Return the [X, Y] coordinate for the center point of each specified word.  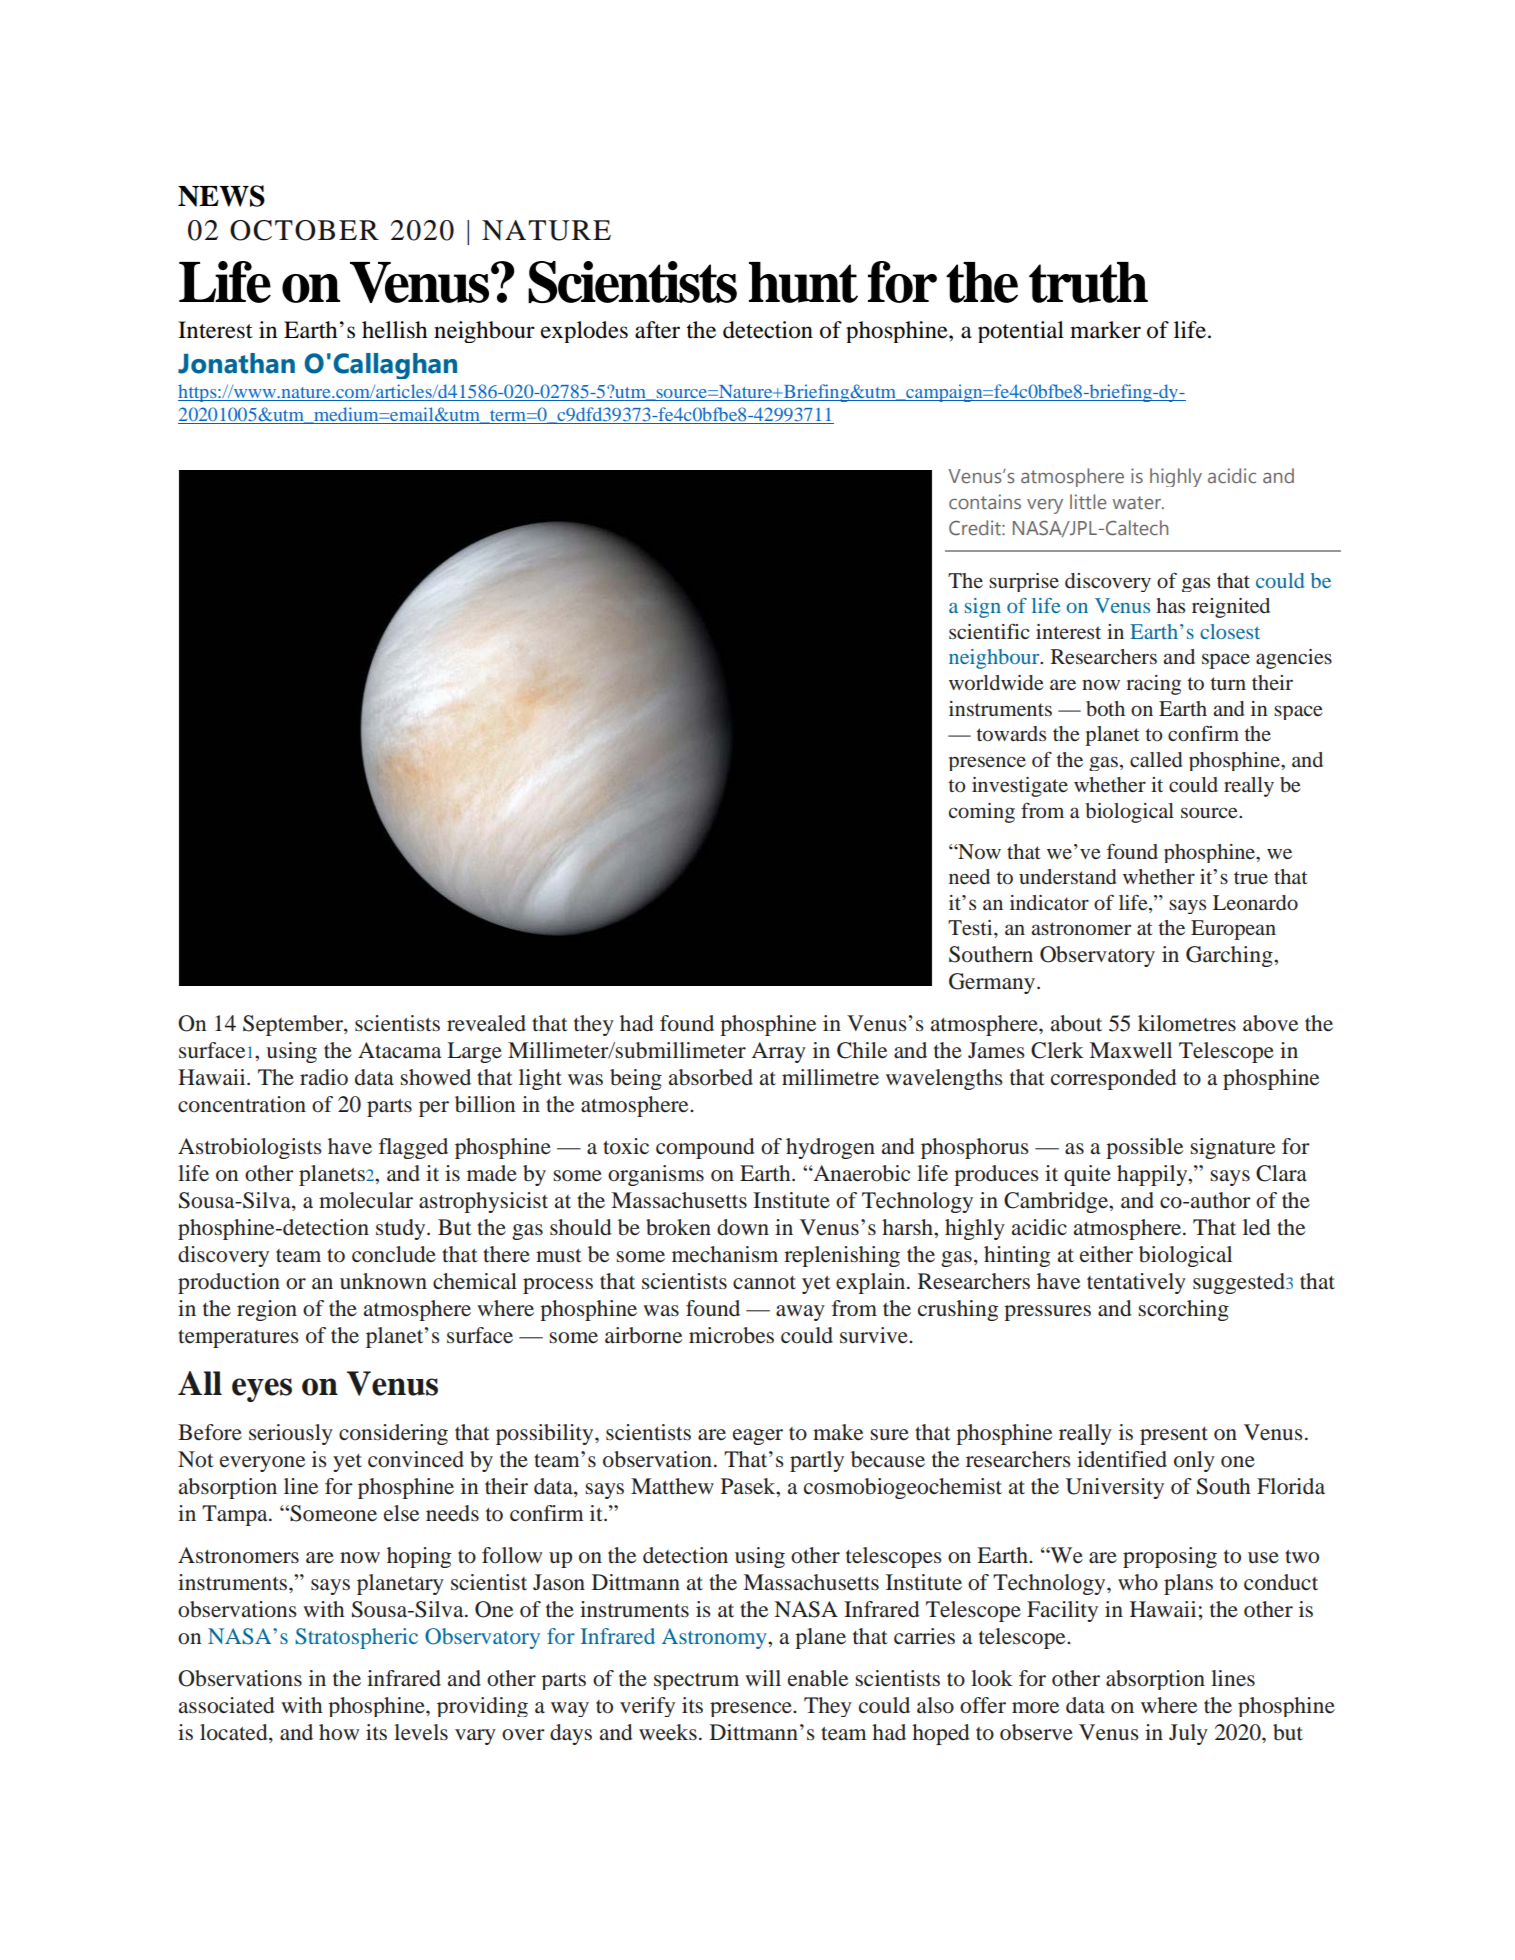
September [294, 1025]
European [1233, 930]
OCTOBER [304, 230]
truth [1088, 282]
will [763, 1678]
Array [779, 1052]
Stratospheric [356, 1638]
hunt [803, 282]
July [1188, 1734]
